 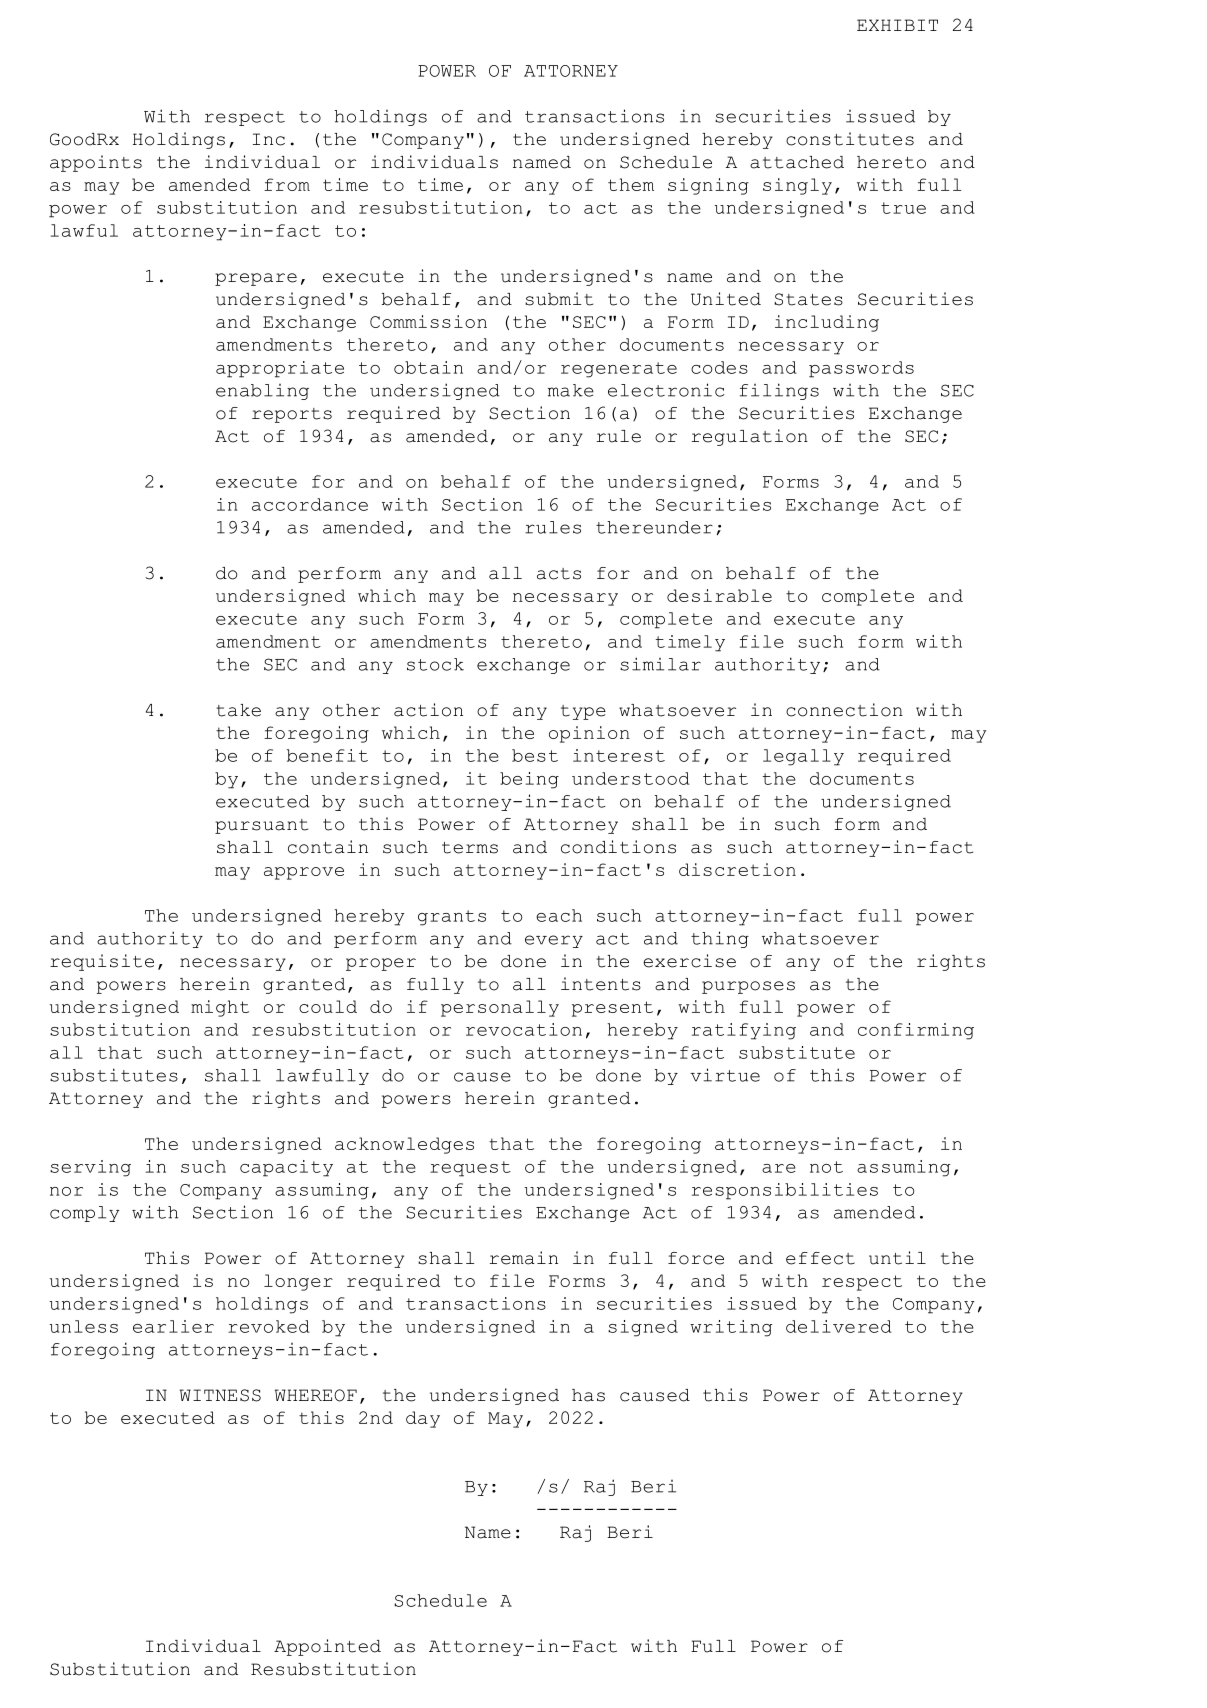 I want to click on constitutes, so click(x=850, y=139).
